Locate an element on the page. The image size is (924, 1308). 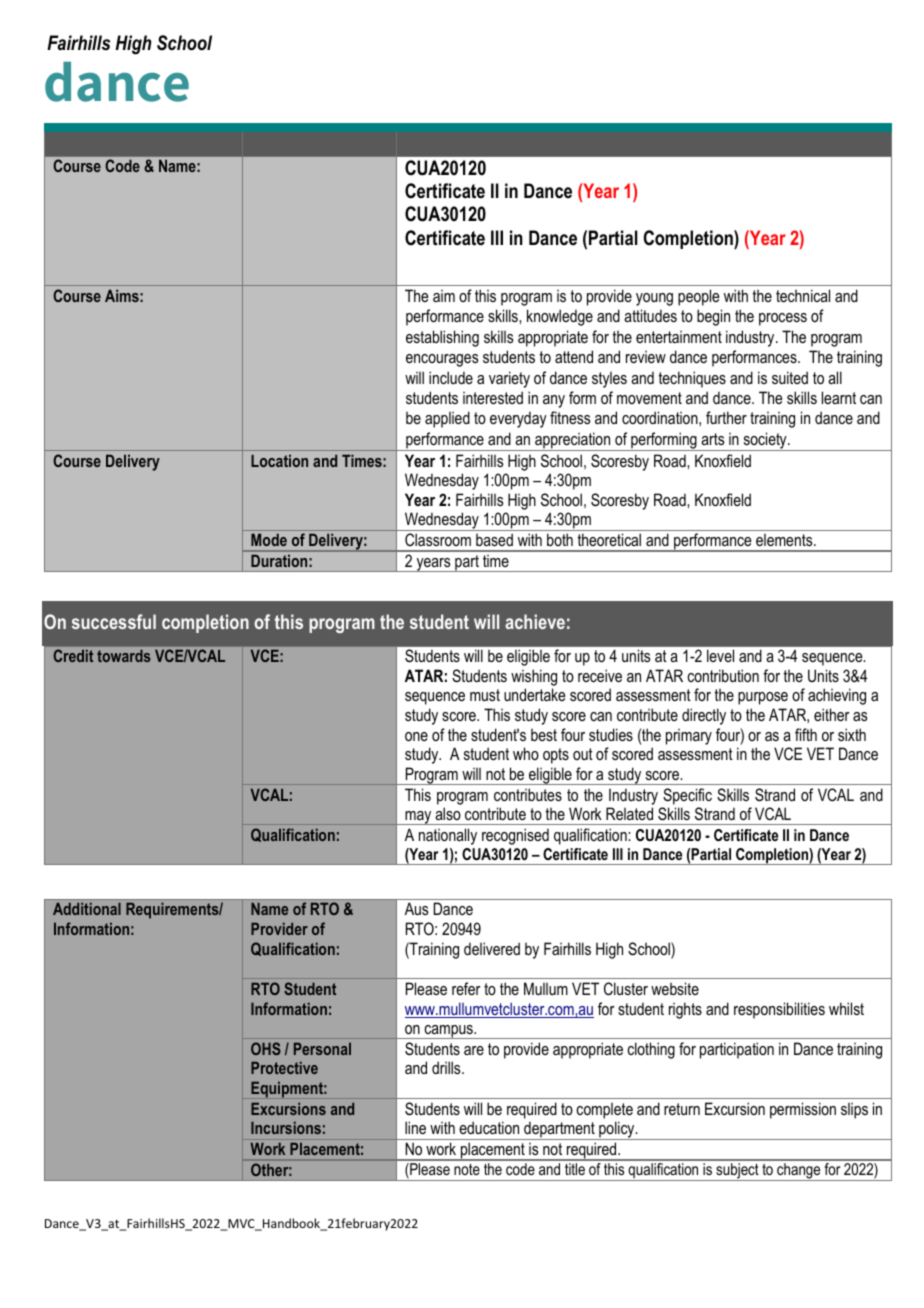
education is located at coordinates (489, 1127).
